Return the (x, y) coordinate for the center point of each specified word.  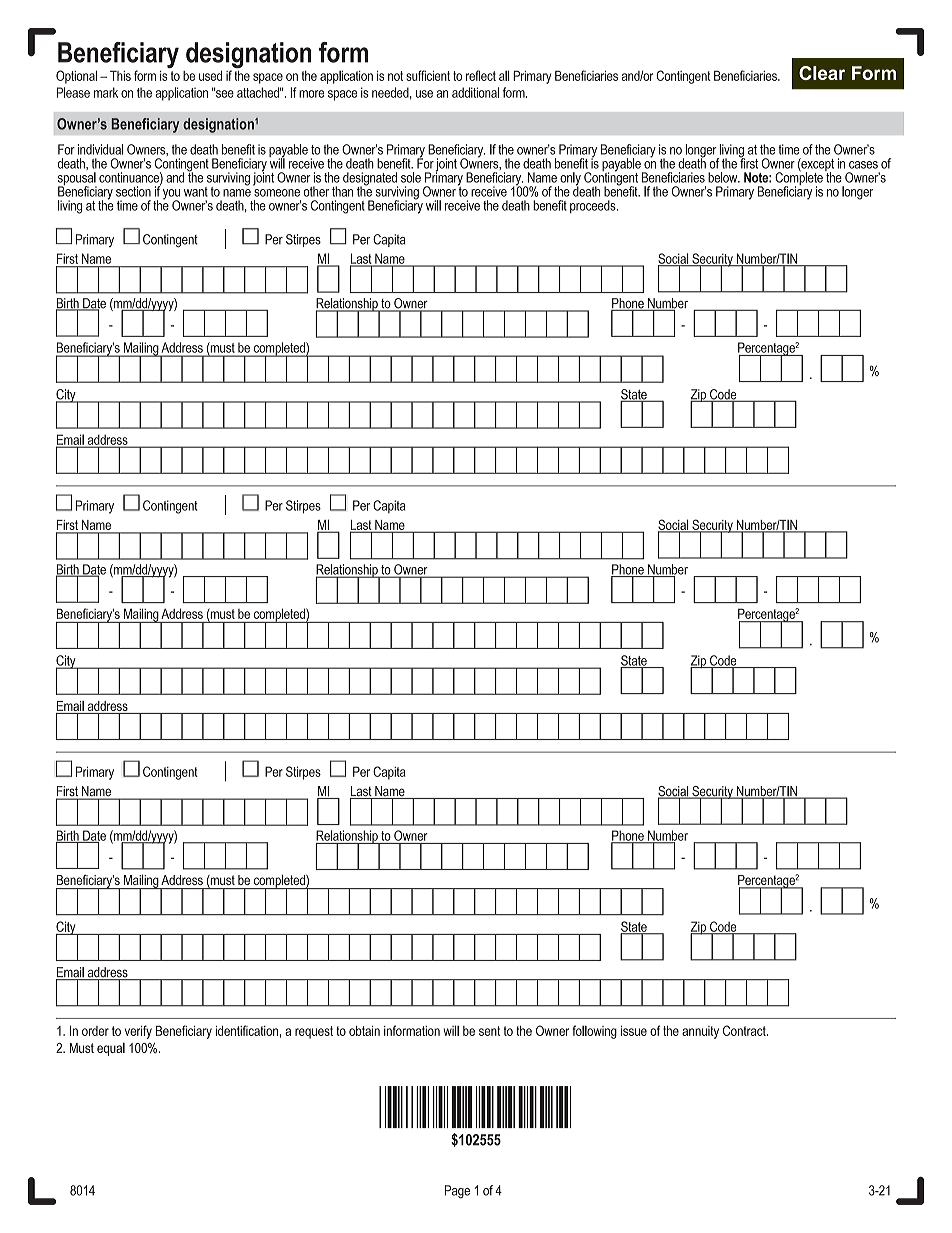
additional (475, 92)
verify (138, 1032)
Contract (745, 1030)
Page (457, 1192)
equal (111, 1049)
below (724, 177)
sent (489, 1031)
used (210, 75)
